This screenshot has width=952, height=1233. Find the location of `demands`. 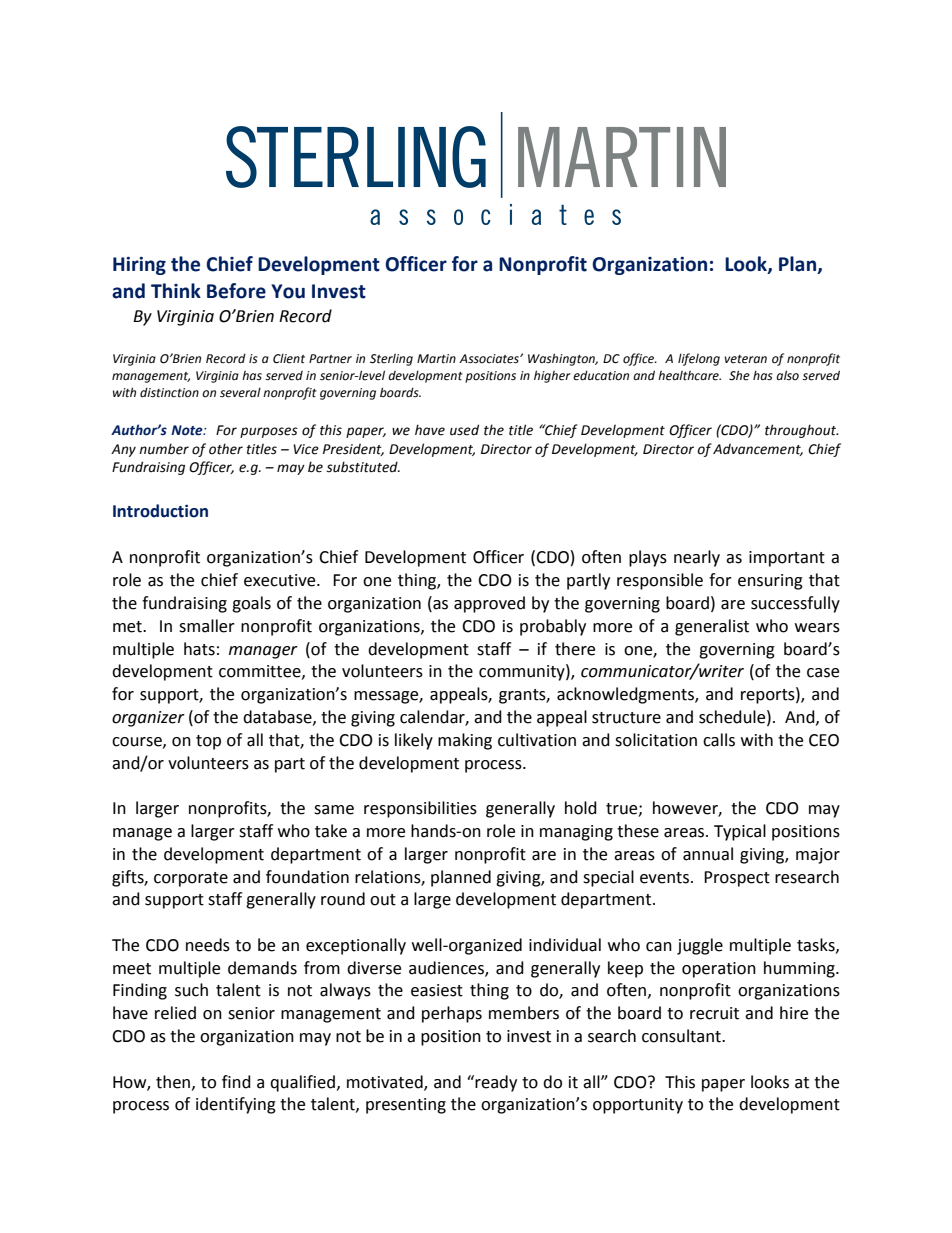

demands is located at coordinates (262, 968).
